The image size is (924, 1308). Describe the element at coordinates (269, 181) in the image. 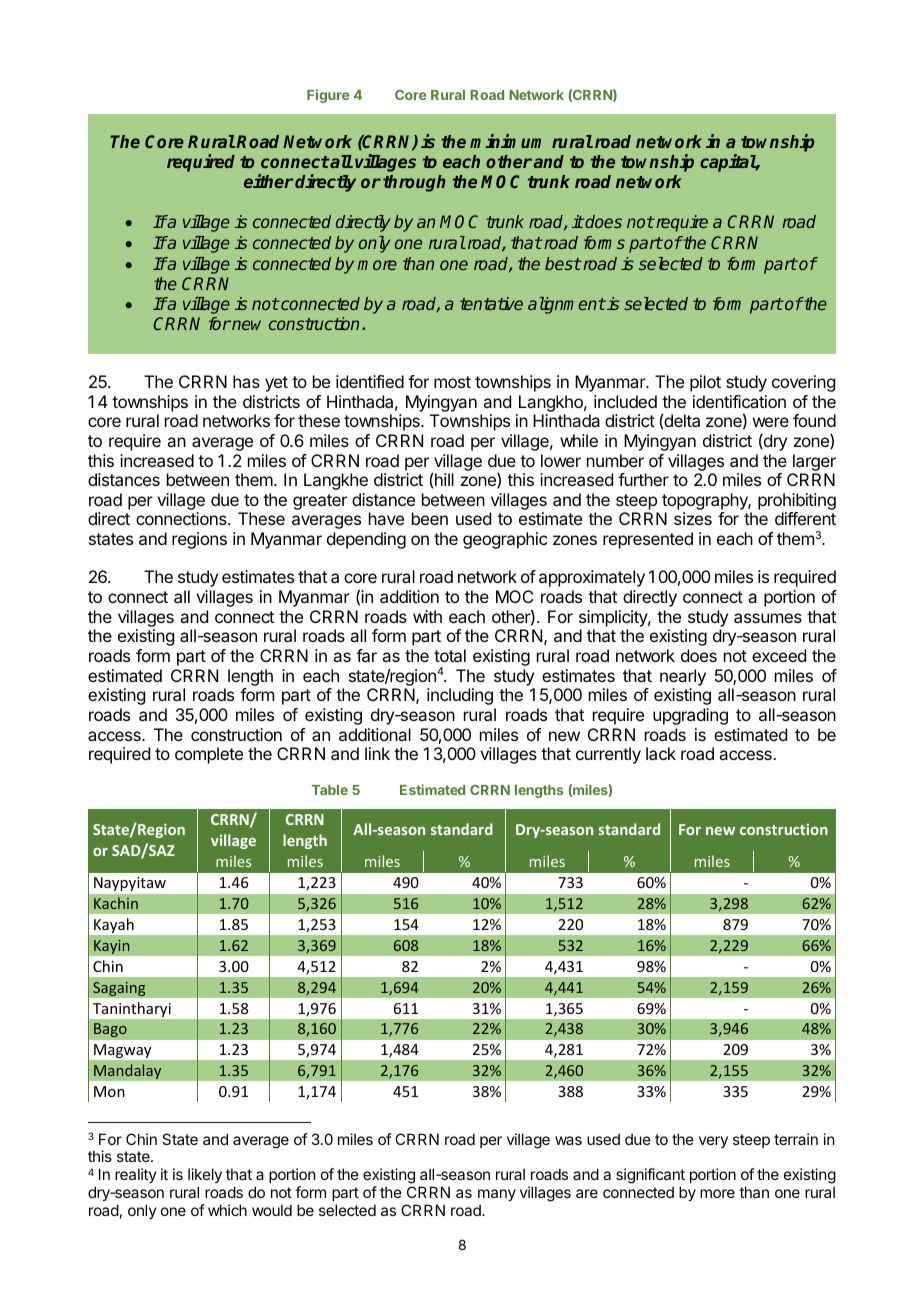

I see `either` at that location.
